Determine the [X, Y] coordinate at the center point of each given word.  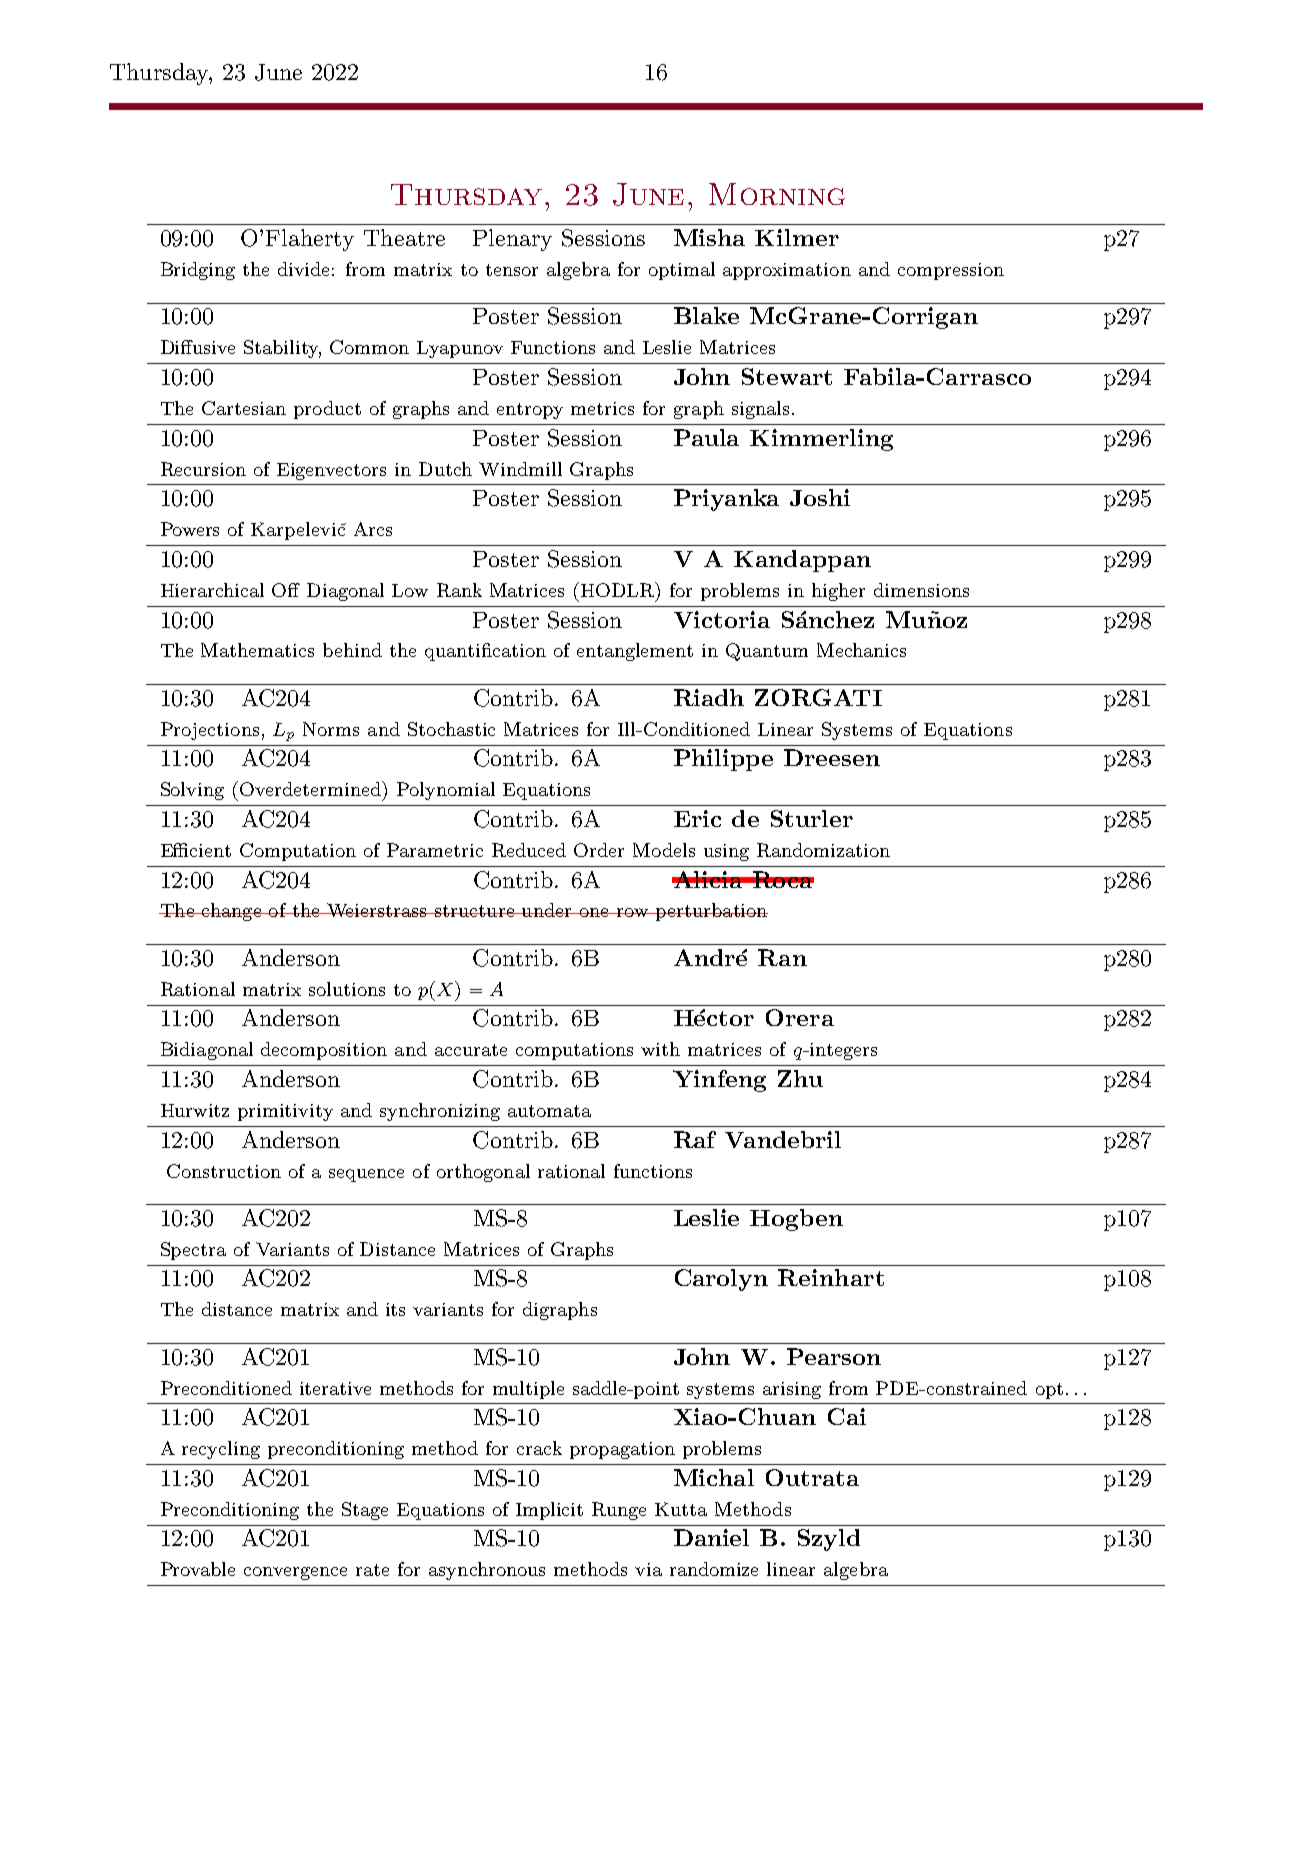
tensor [512, 270]
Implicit [549, 1511]
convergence [295, 1573]
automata [549, 1111]
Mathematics [257, 650]
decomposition [324, 1051]
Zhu [800, 1078]
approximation [787, 271]
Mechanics [861, 650]
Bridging [198, 271]
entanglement [635, 652]
